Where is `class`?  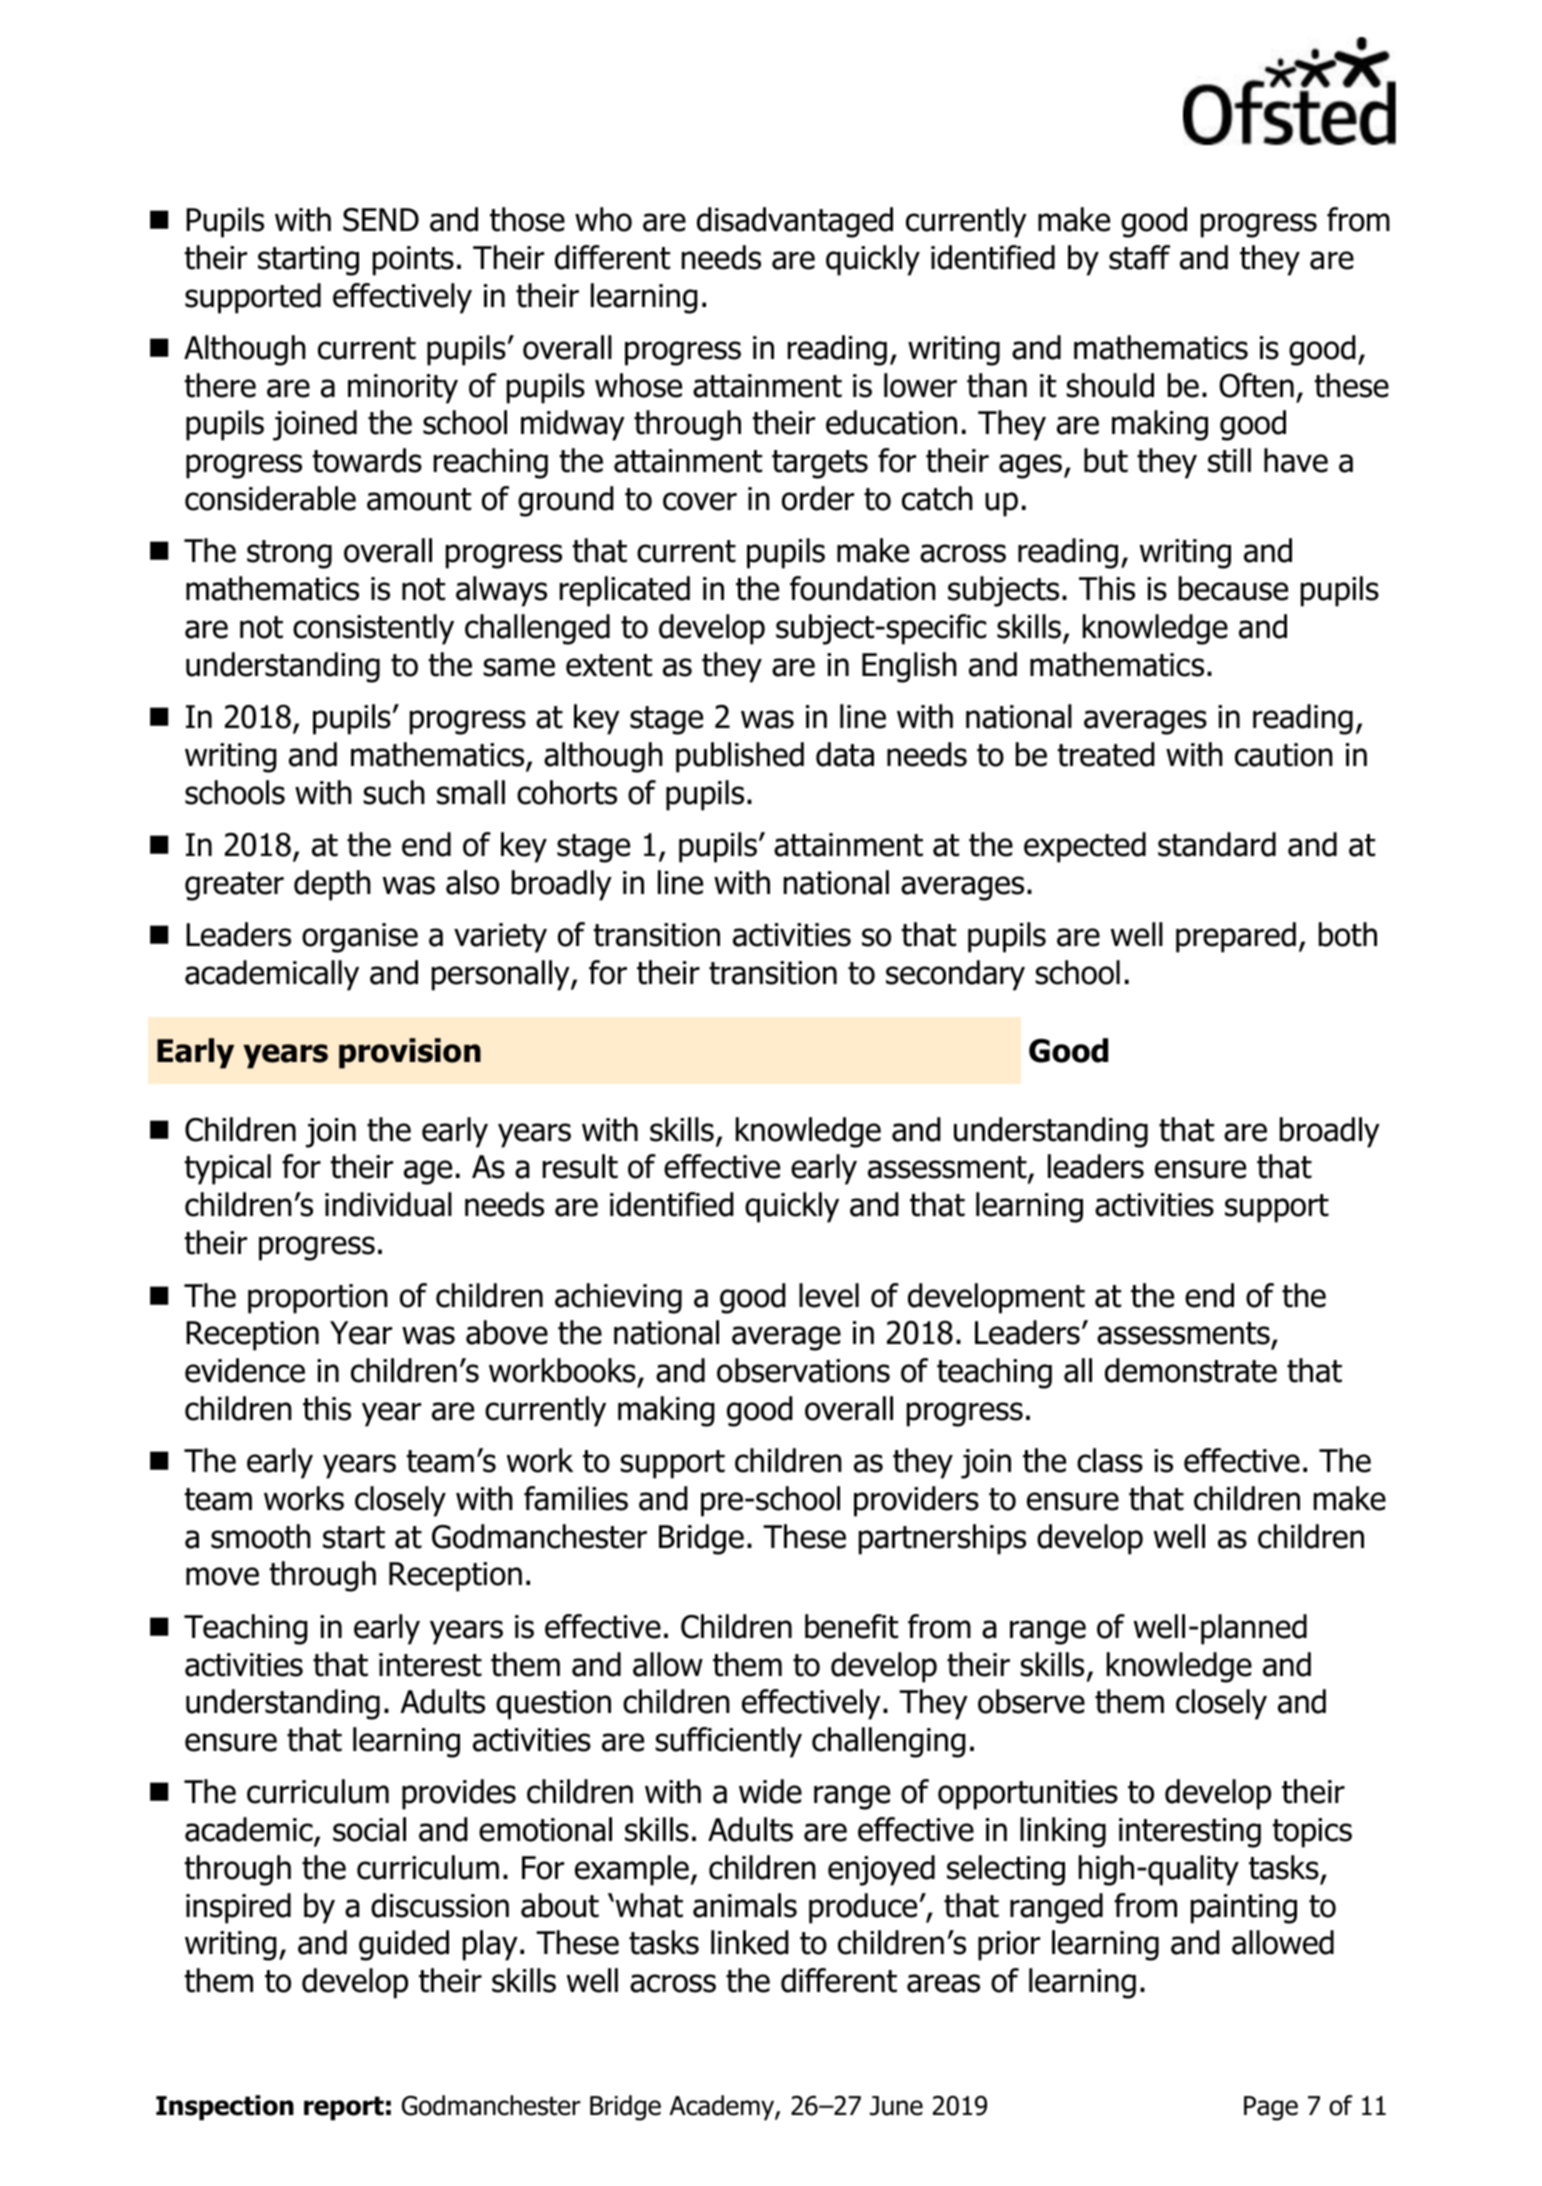
class is located at coordinates (1110, 1460).
